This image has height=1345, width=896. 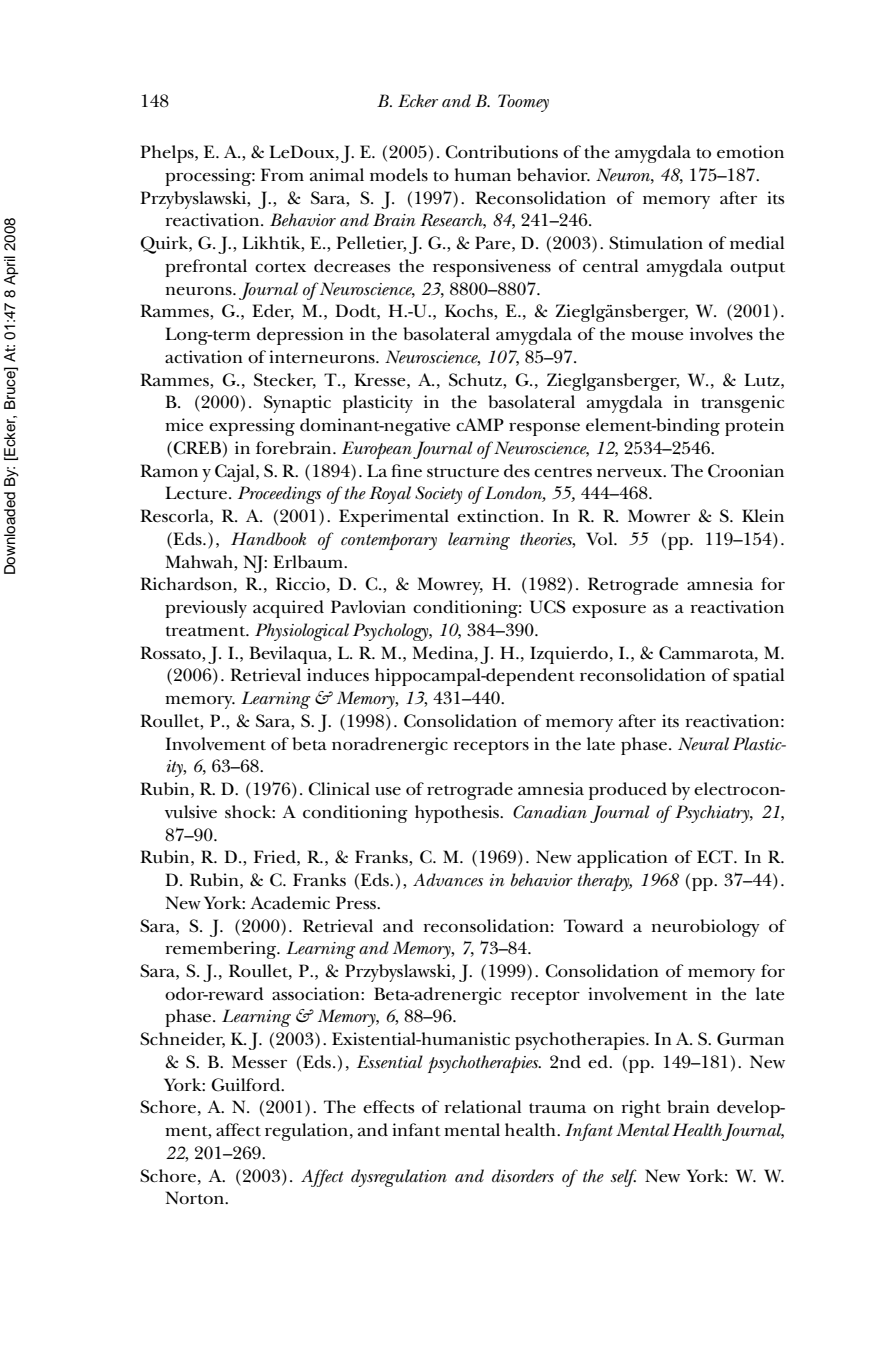 What do you see at coordinates (750, 152) in the image?
I see `emotion` at bounding box center [750, 152].
